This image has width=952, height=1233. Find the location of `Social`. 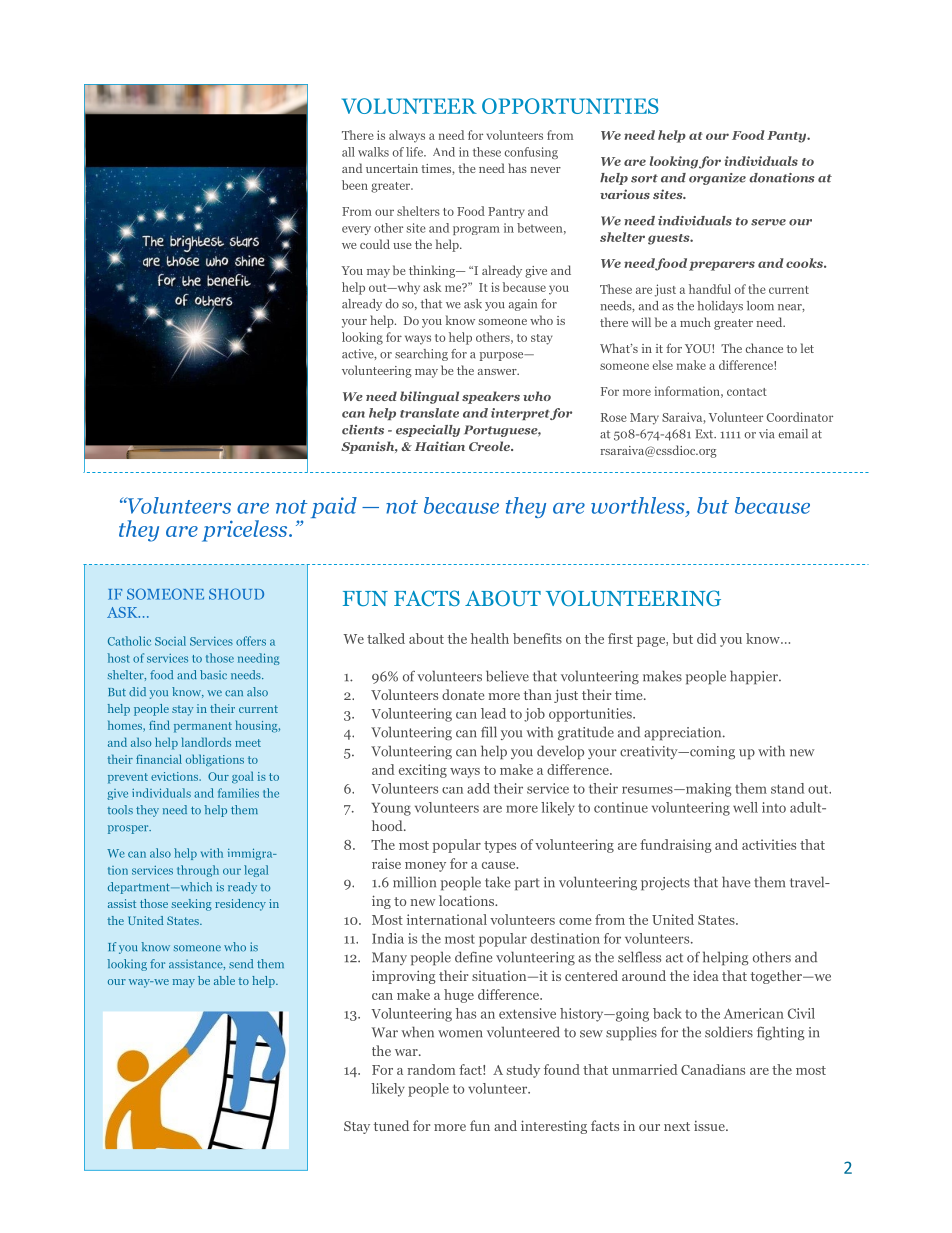

Social is located at coordinates (170, 641).
